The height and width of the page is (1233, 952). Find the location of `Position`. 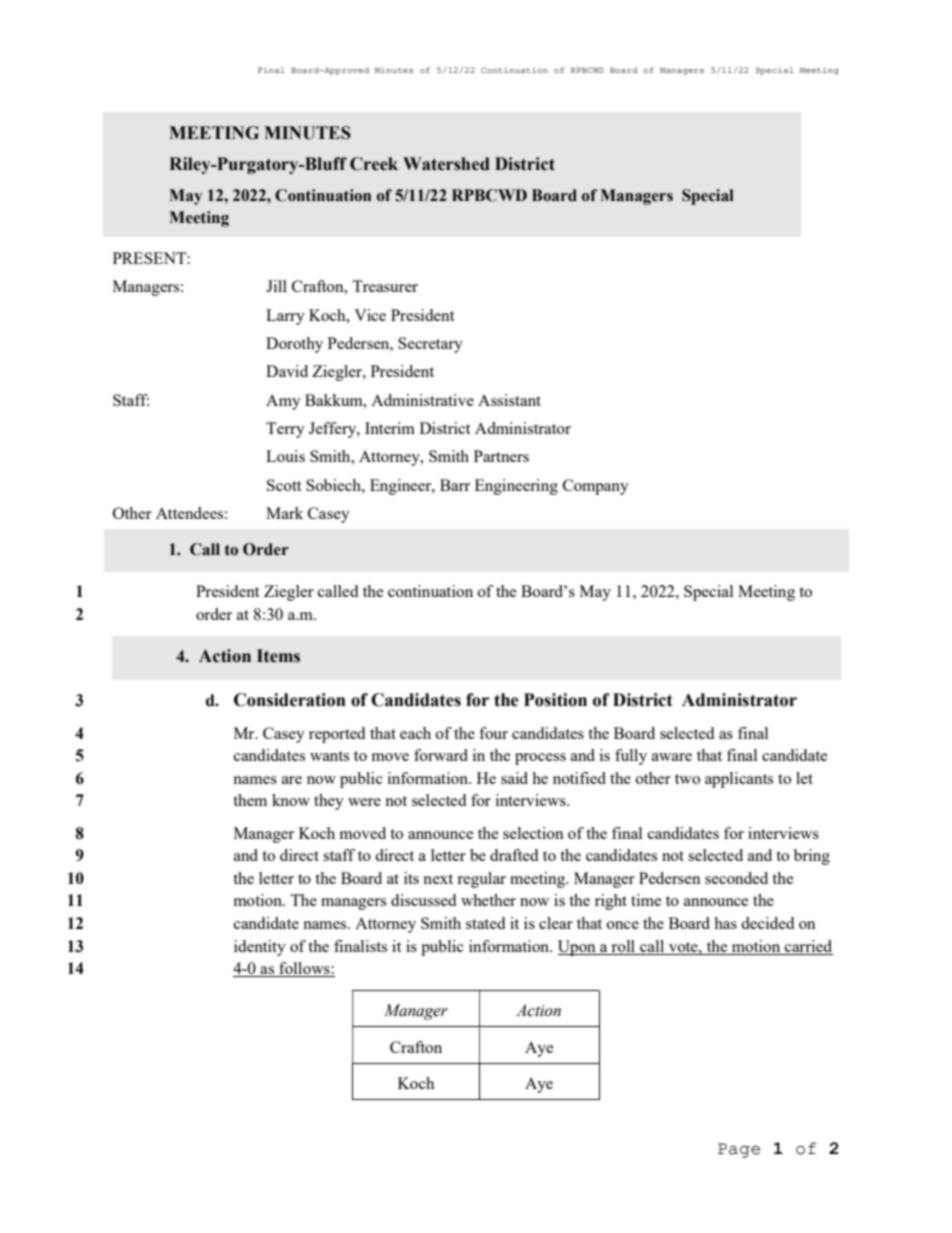

Position is located at coordinates (555, 700).
